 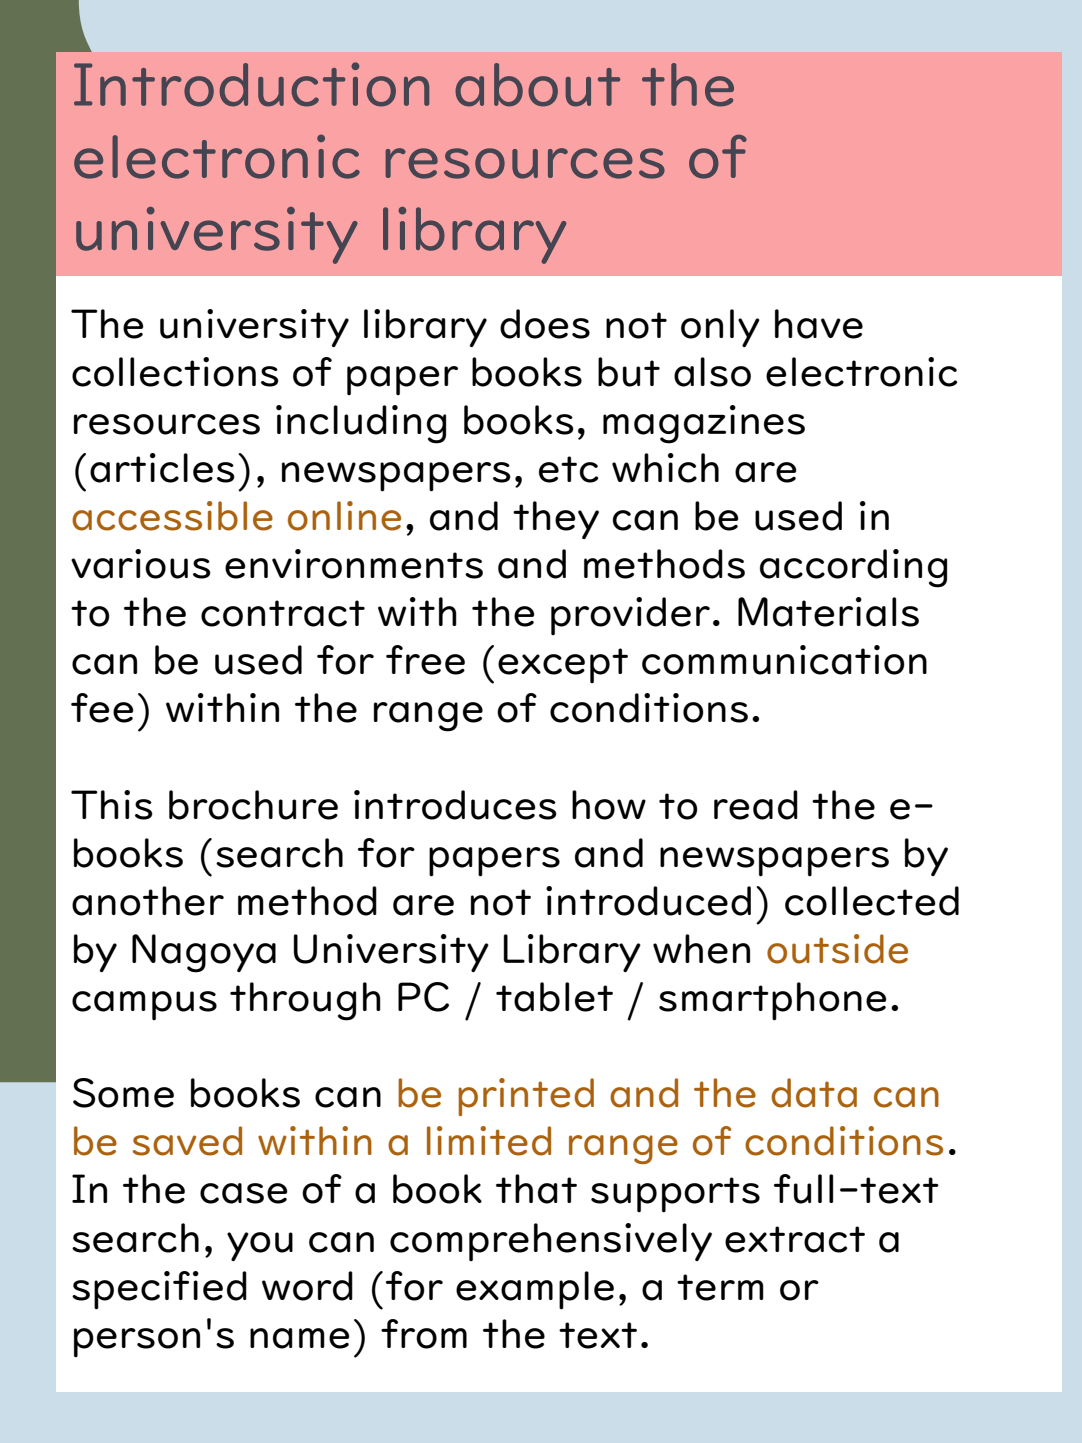 I want to click on campus, so click(x=144, y=1005).
